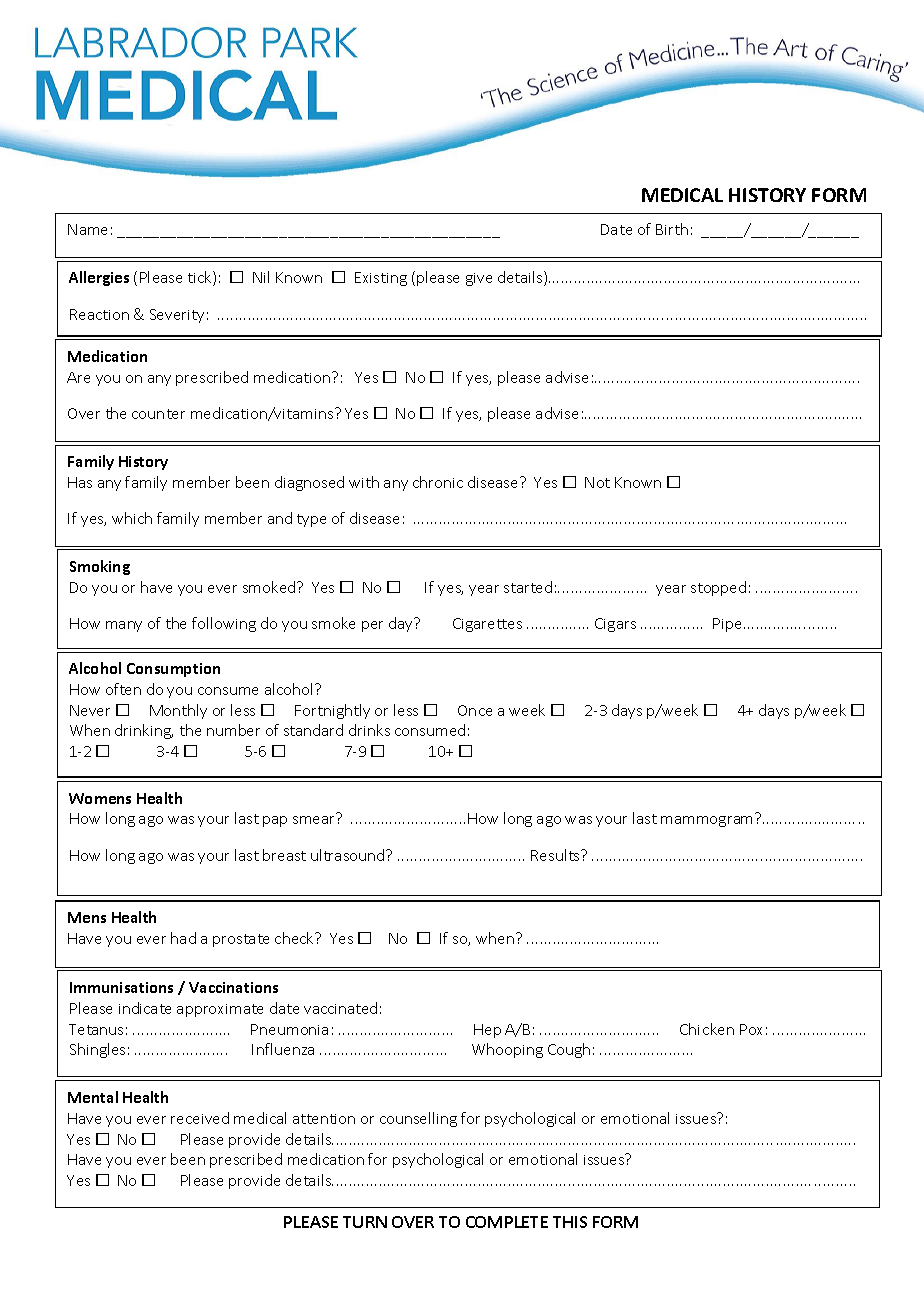  What do you see at coordinates (100, 567) in the screenshot?
I see `Smoking` at bounding box center [100, 567].
